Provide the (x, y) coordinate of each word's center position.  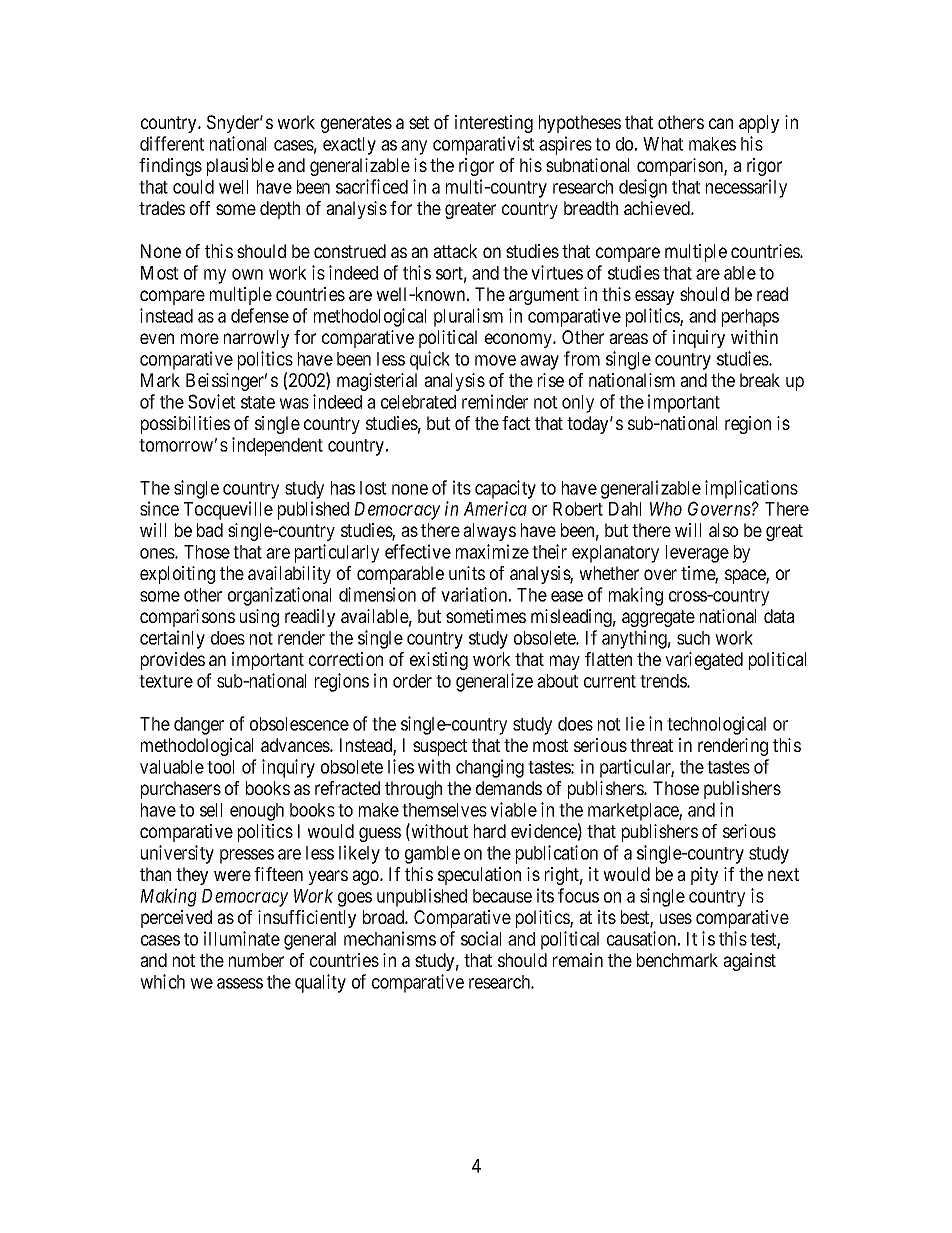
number (256, 960)
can (721, 123)
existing (439, 661)
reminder (495, 401)
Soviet (211, 401)
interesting (494, 124)
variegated (704, 661)
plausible (240, 167)
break (760, 380)
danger (199, 726)
